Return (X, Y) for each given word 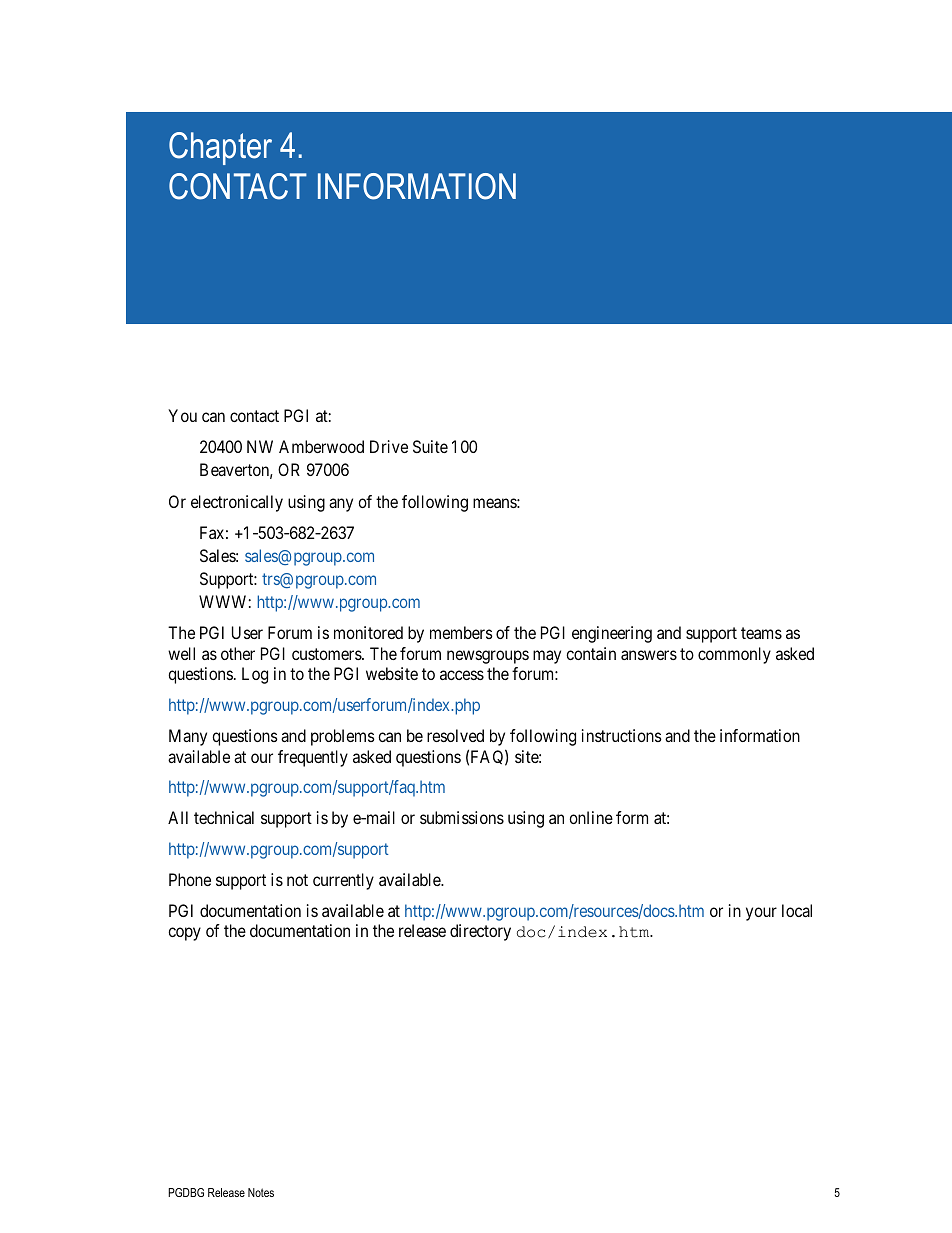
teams (761, 633)
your (761, 914)
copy (184, 934)
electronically (237, 503)
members (461, 632)
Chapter (220, 148)
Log (255, 675)
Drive (389, 446)
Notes (261, 1192)
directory (480, 932)
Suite (430, 446)
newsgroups (488, 657)
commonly (734, 655)
